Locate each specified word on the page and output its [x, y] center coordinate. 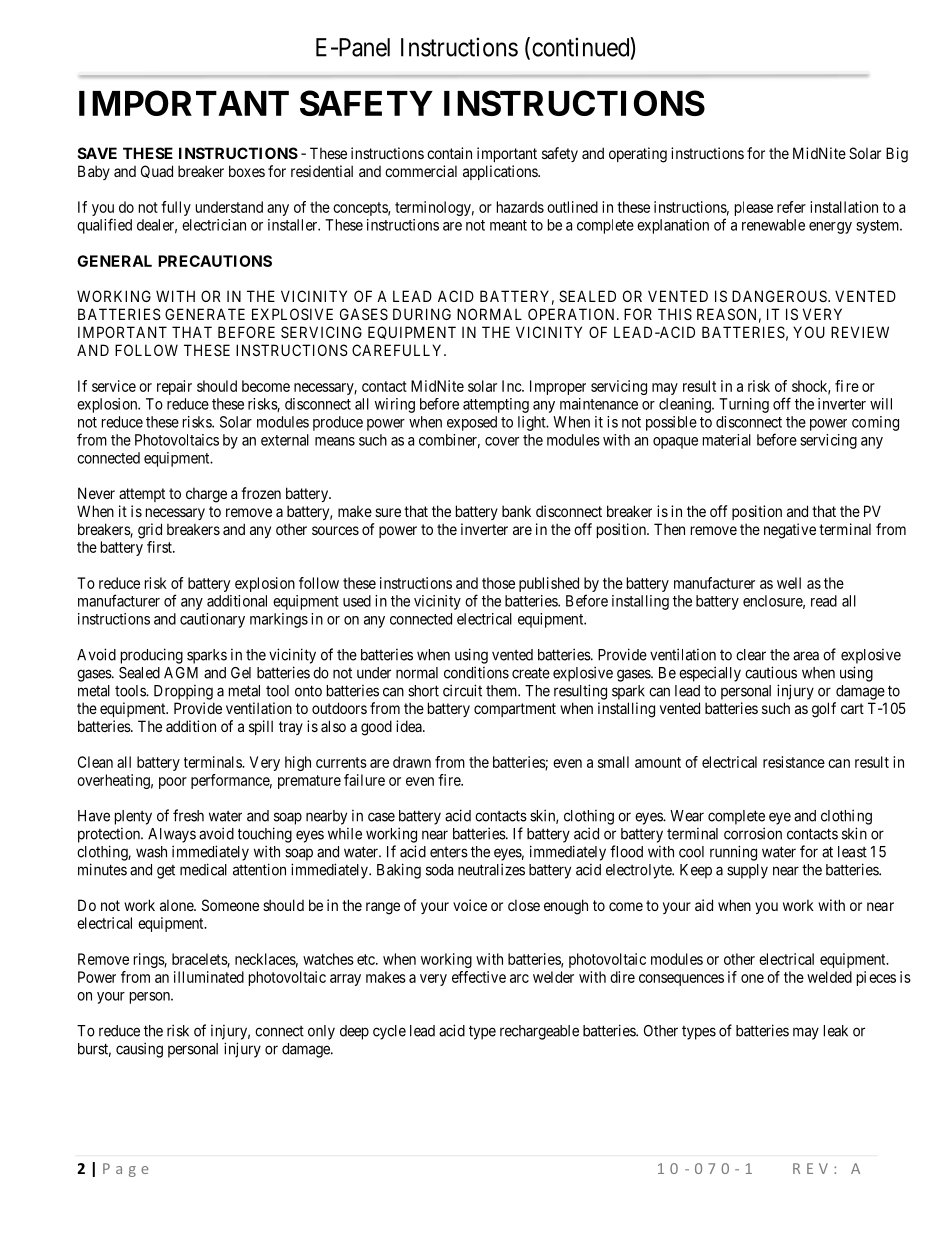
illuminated [209, 977]
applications [501, 172]
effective [479, 977]
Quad [157, 171]
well [789, 583]
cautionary [212, 620]
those [498, 583]
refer [791, 207]
